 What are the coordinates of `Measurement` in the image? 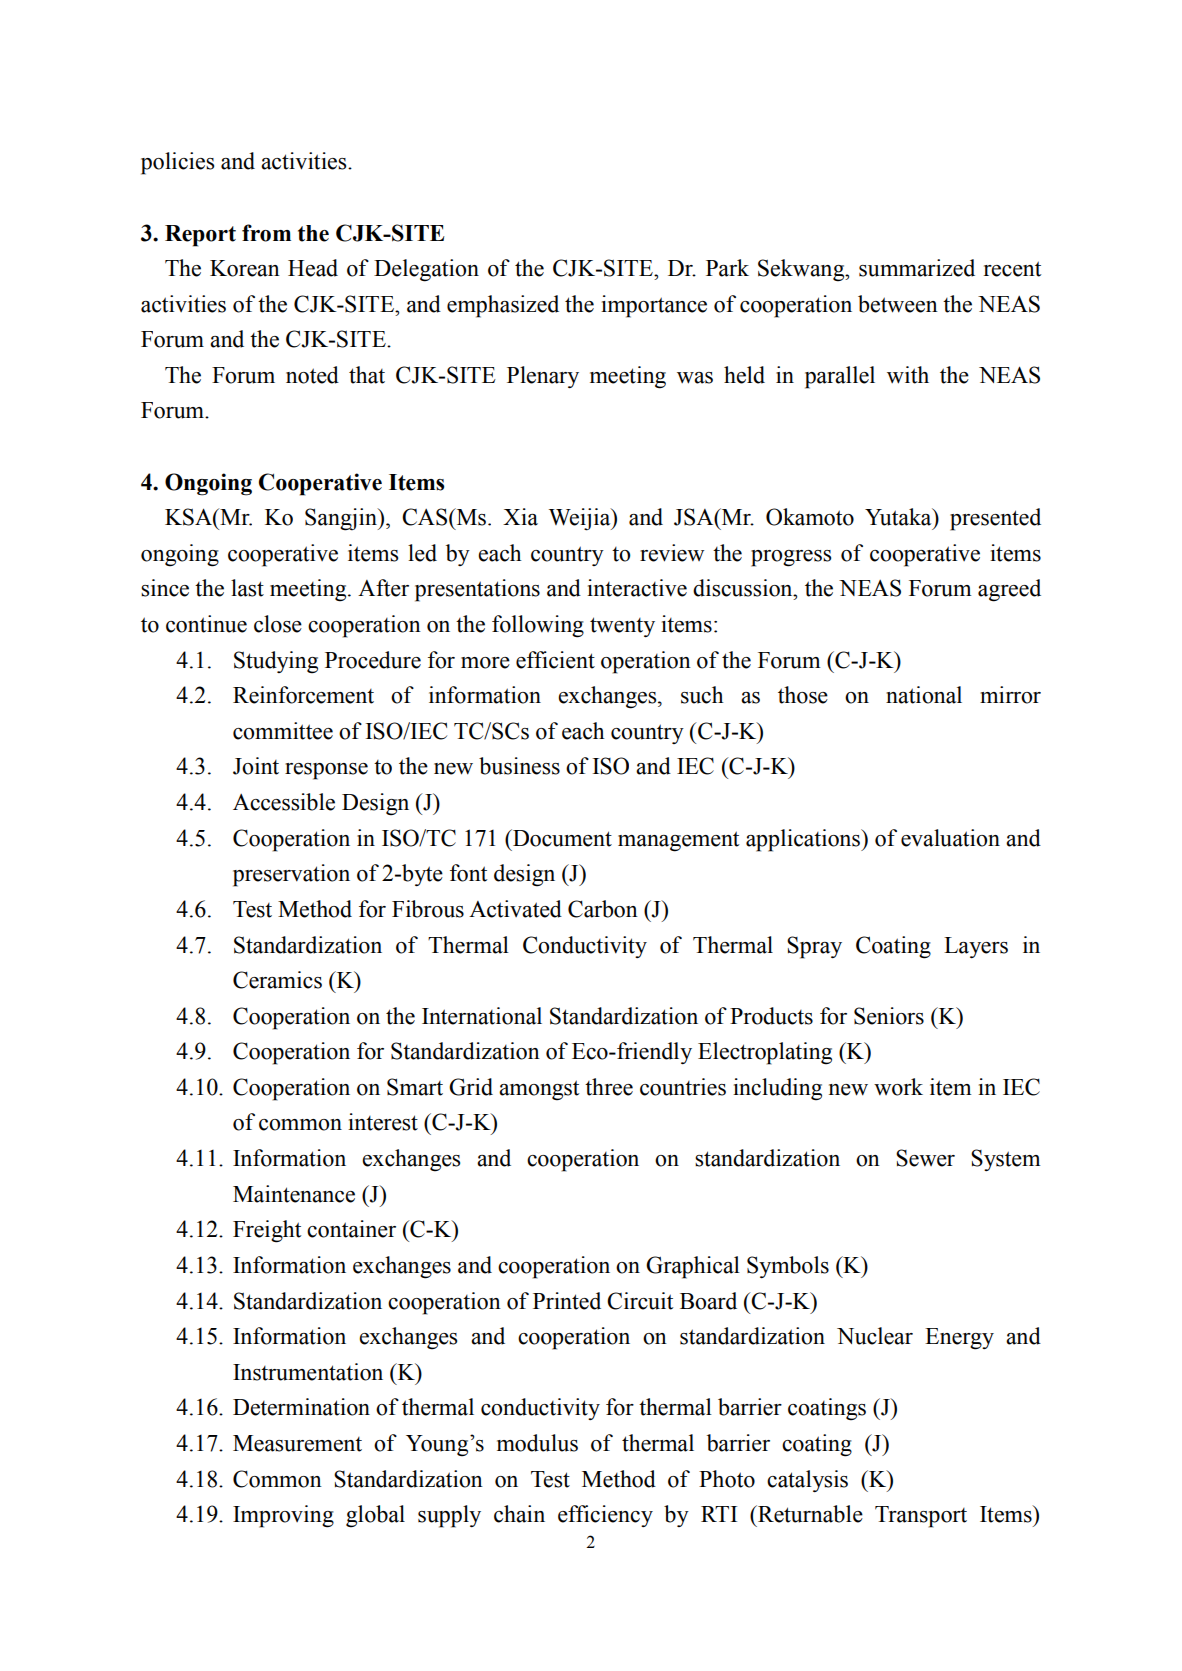 It's located at (297, 1443).
